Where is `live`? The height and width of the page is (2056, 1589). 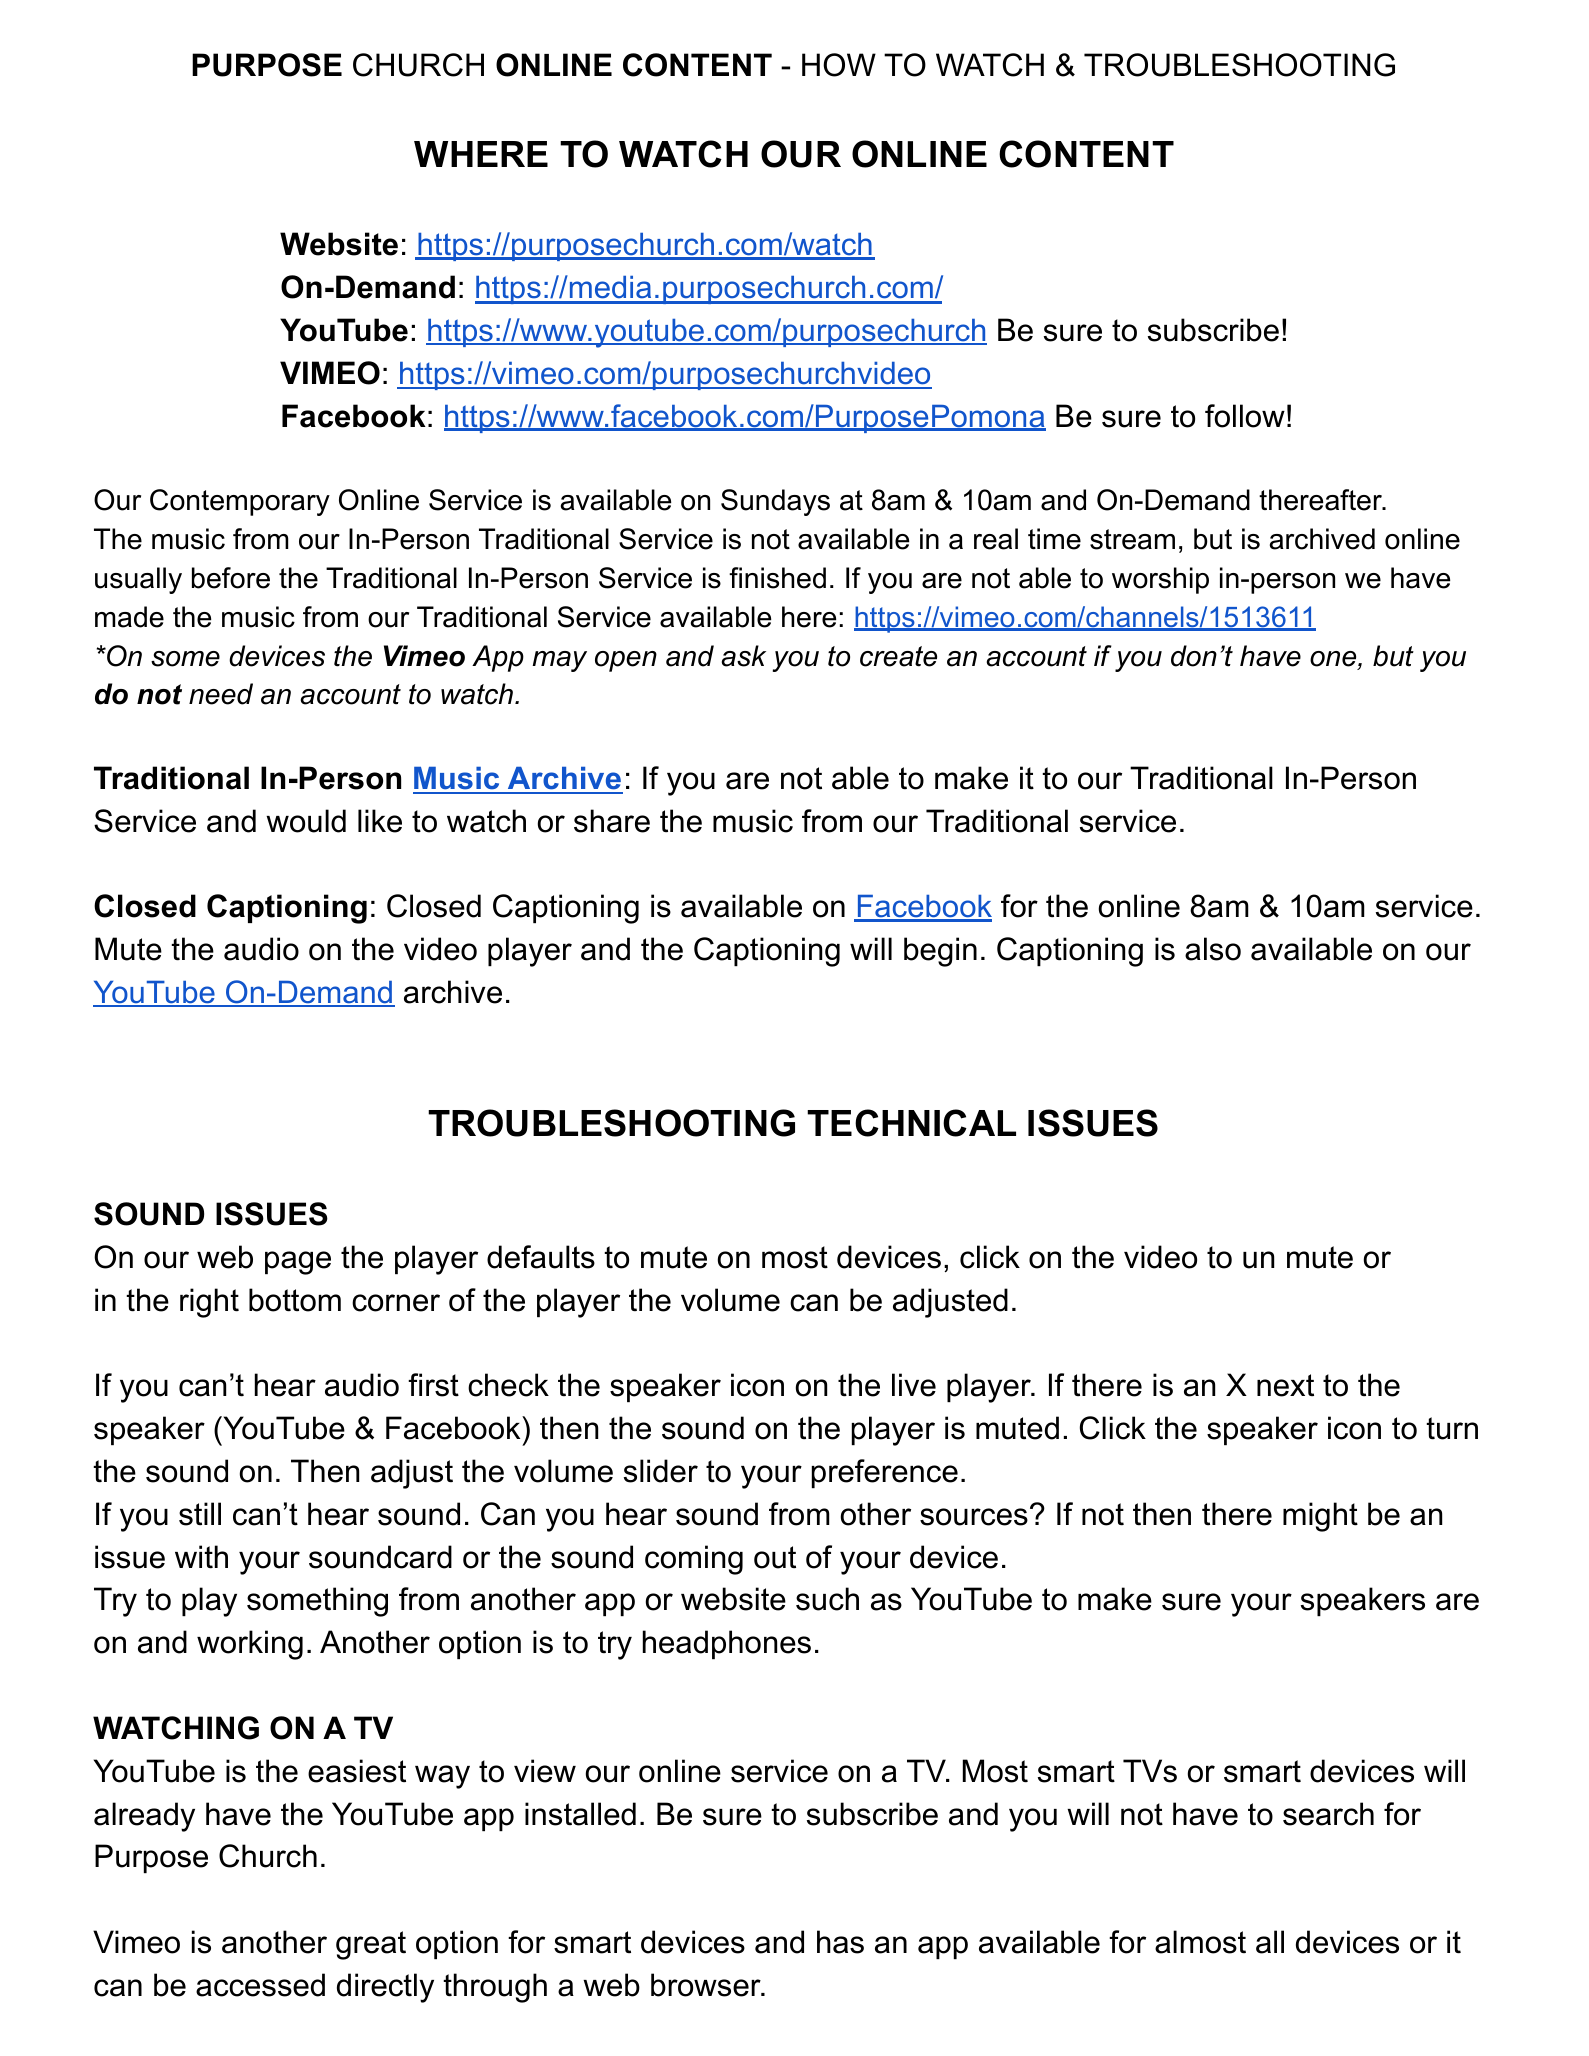
live is located at coordinates (914, 1385).
